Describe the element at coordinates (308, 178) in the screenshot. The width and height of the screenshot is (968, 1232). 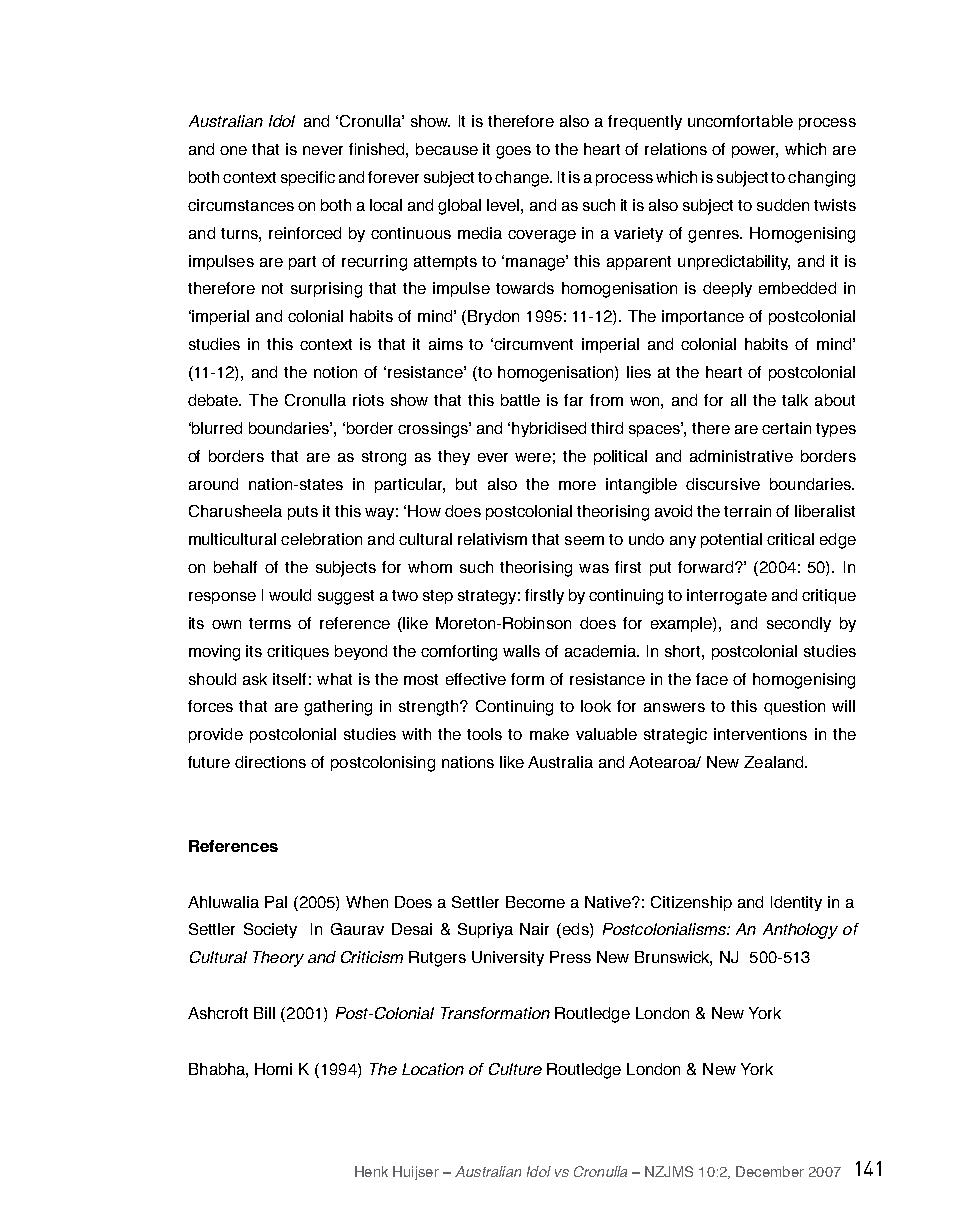
I see `specific` at that location.
